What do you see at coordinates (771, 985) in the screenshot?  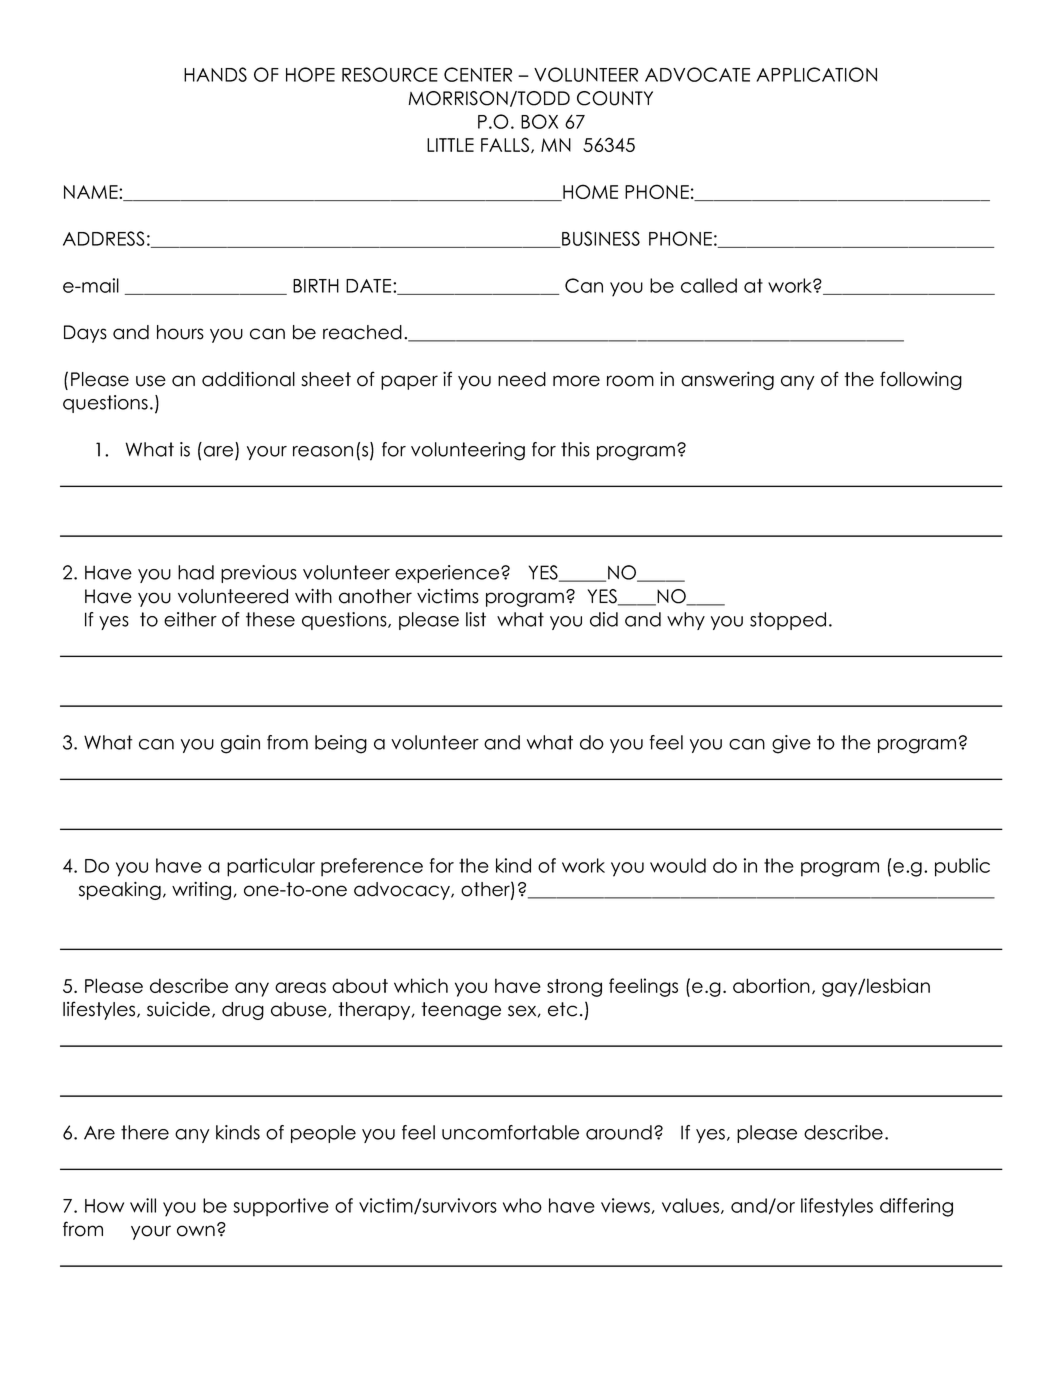 I see `abortion` at bounding box center [771, 985].
